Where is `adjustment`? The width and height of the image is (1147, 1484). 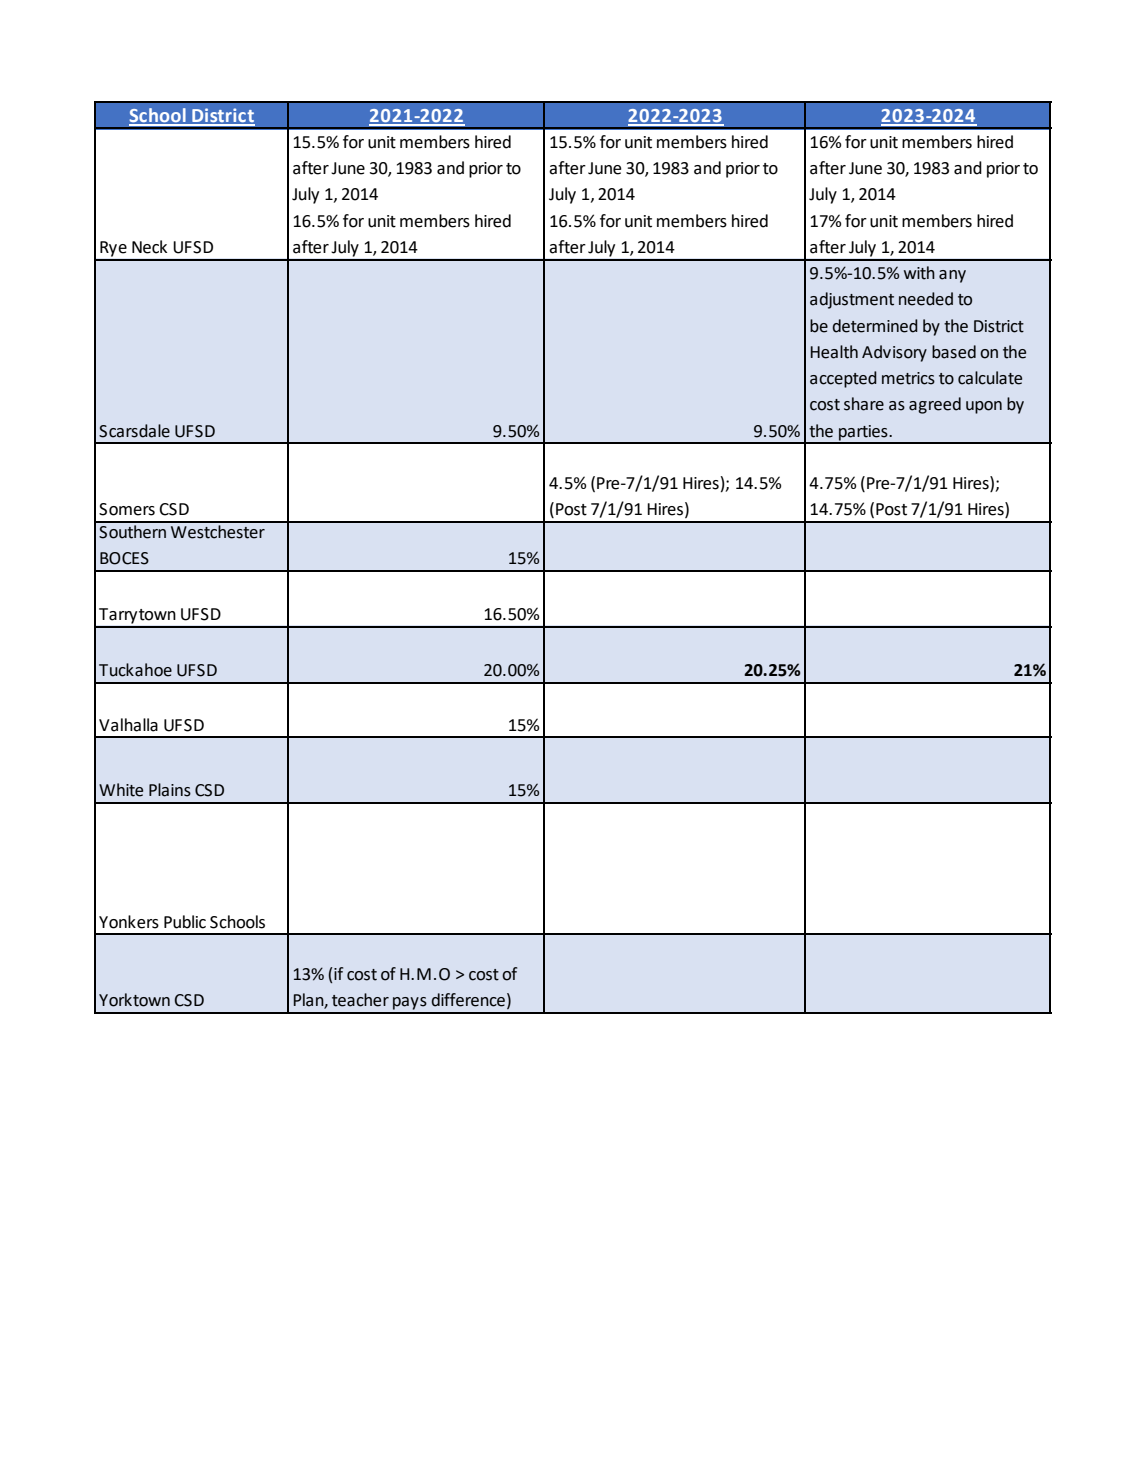
adjustment is located at coordinates (852, 300).
